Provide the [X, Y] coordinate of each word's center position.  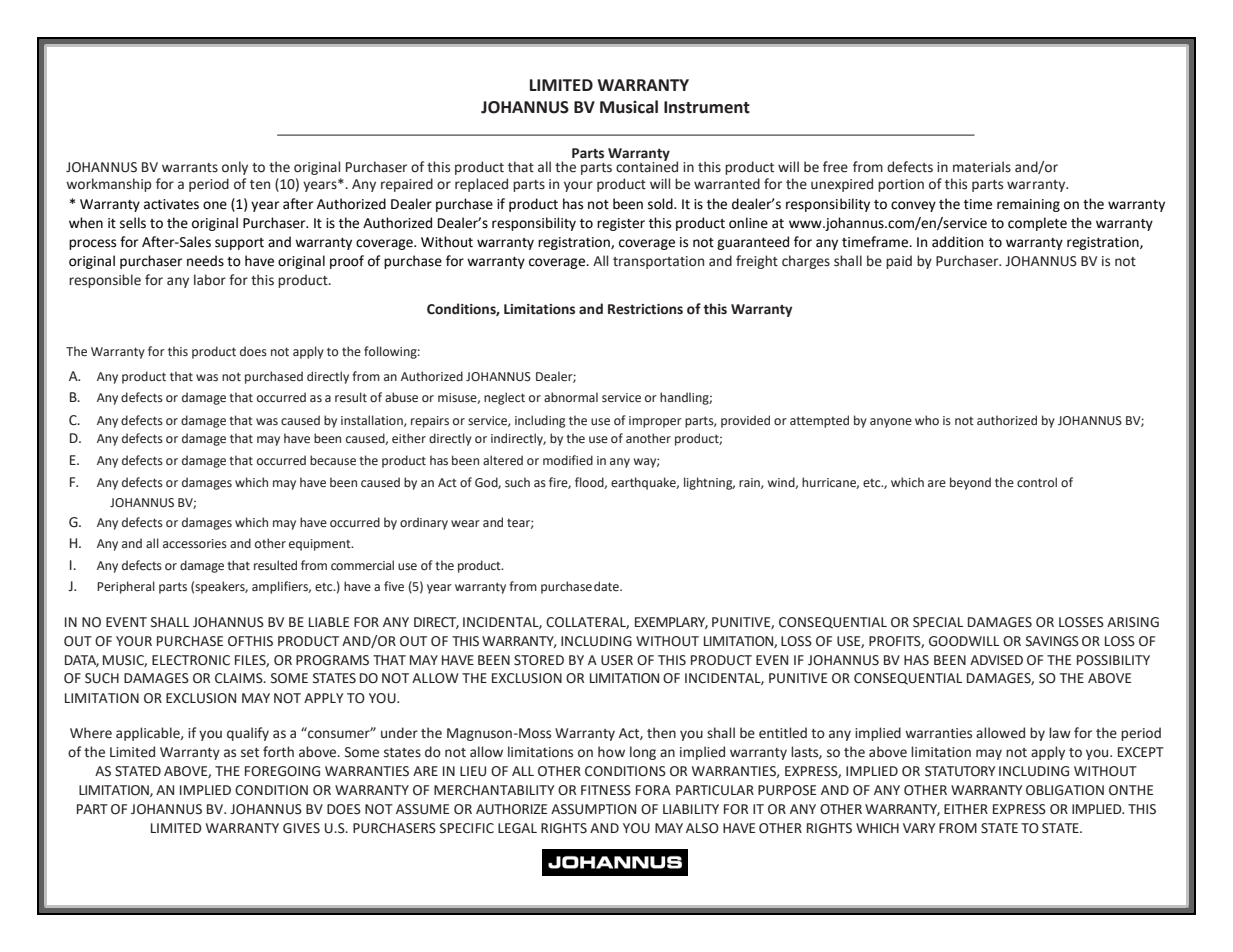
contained [647, 166]
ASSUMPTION [593, 809]
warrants [190, 168]
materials [982, 167]
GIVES [301, 828]
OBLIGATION [1065, 790]
